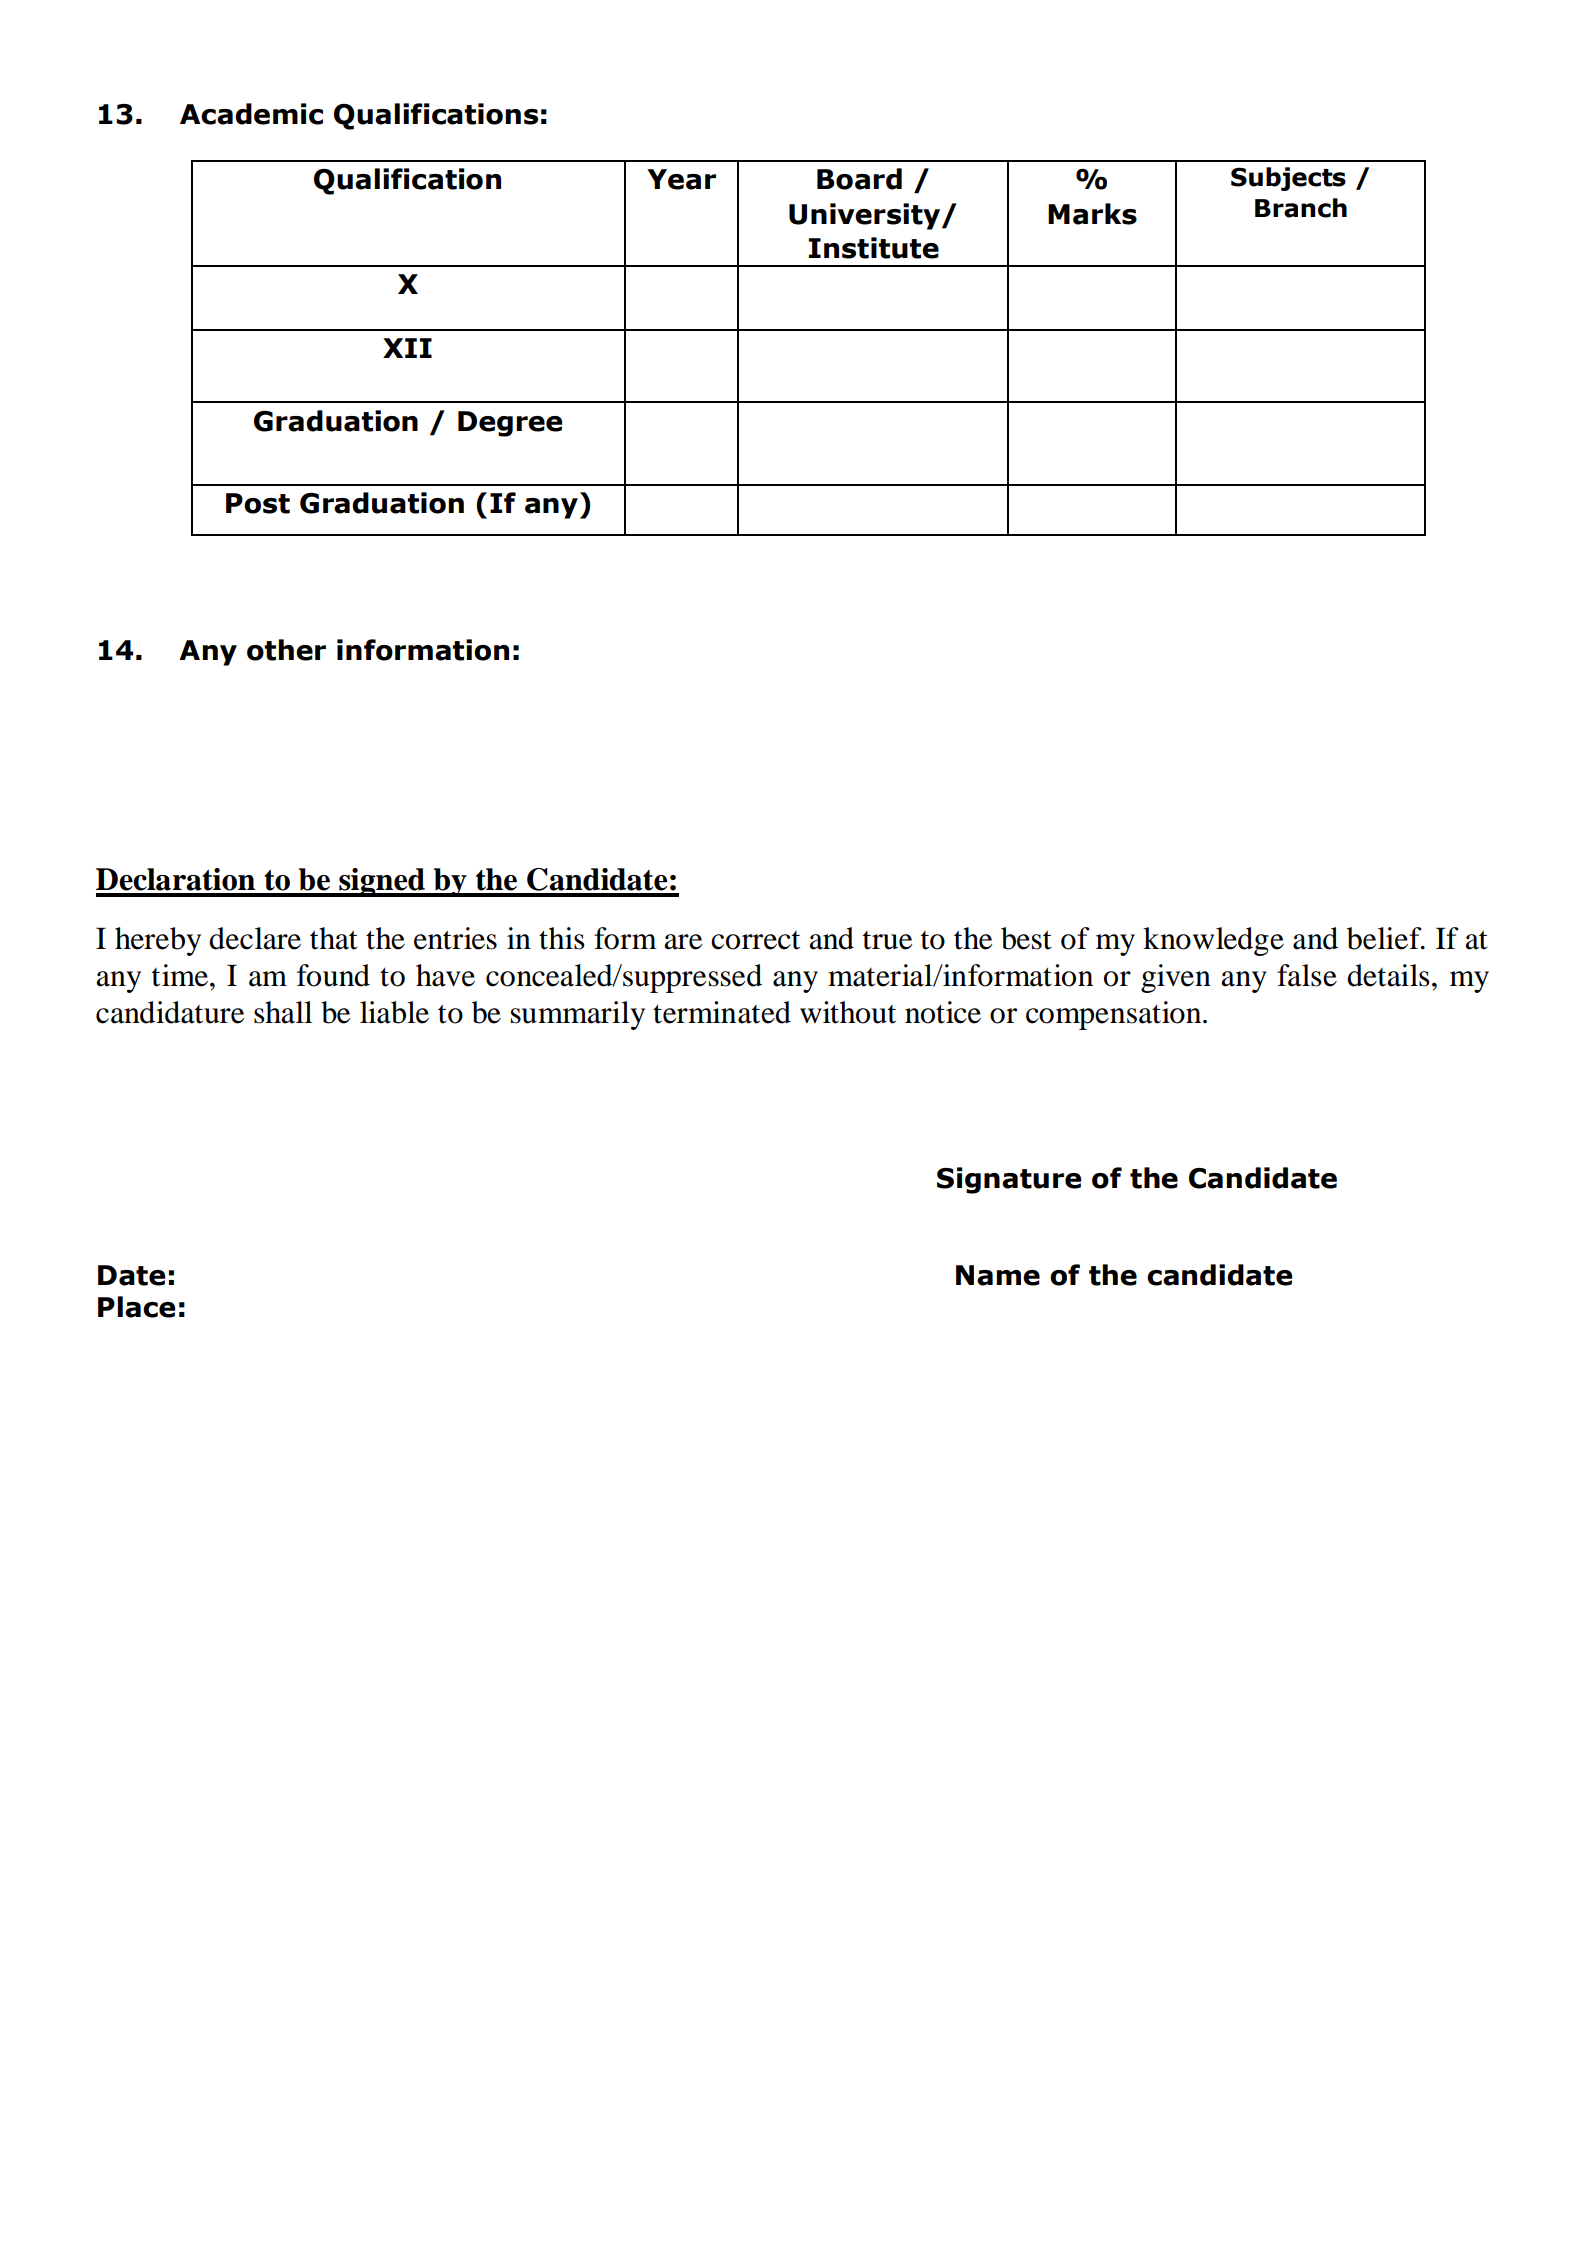 This screenshot has width=1586, height=2244. I want to click on XII, so click(407, 348).
